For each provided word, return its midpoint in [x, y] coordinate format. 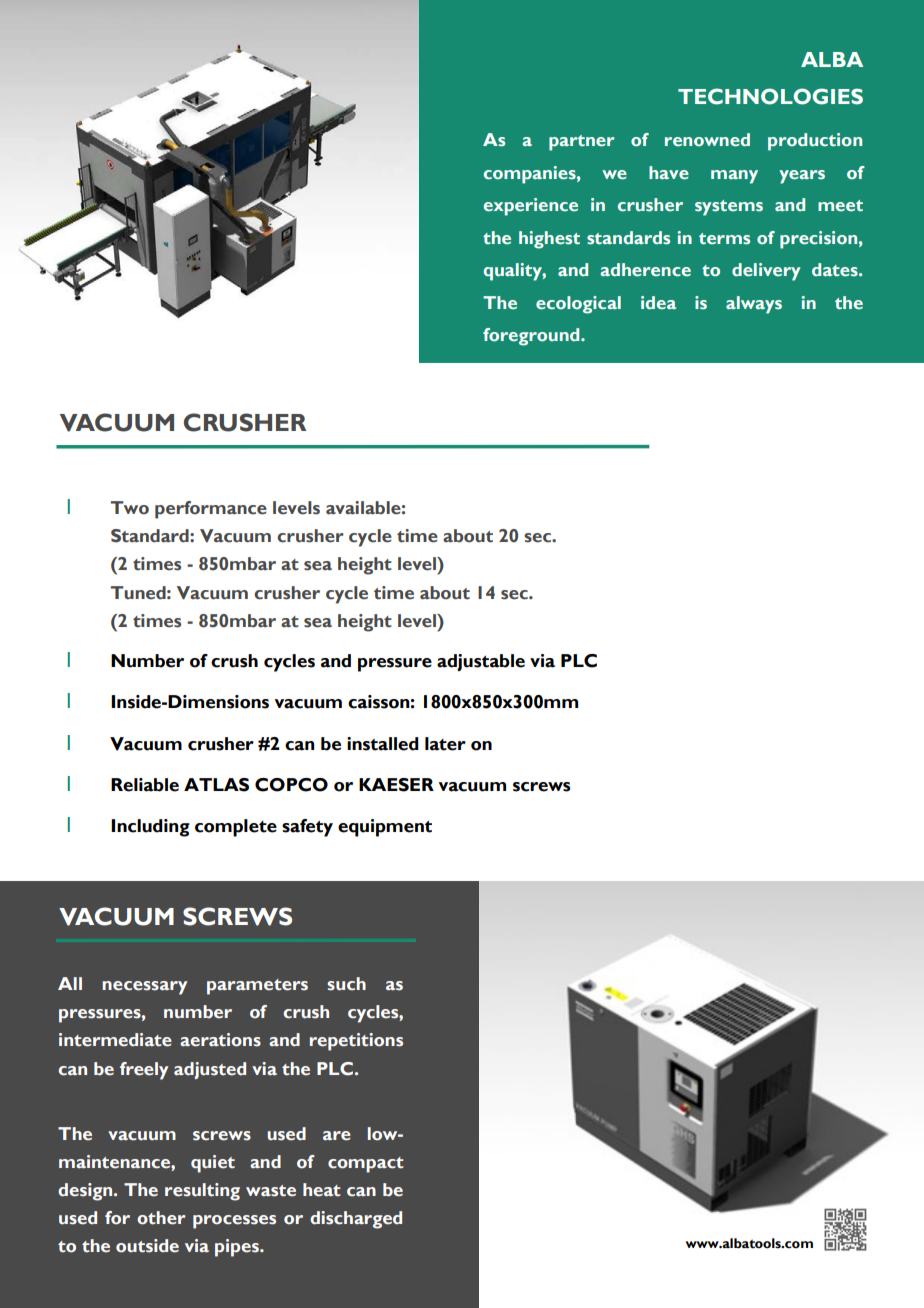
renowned [707, 140]
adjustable [481, 663]
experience [531, 207]
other [161, 1218]
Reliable [145, 785]
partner [582, 143]
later [445, 744]
